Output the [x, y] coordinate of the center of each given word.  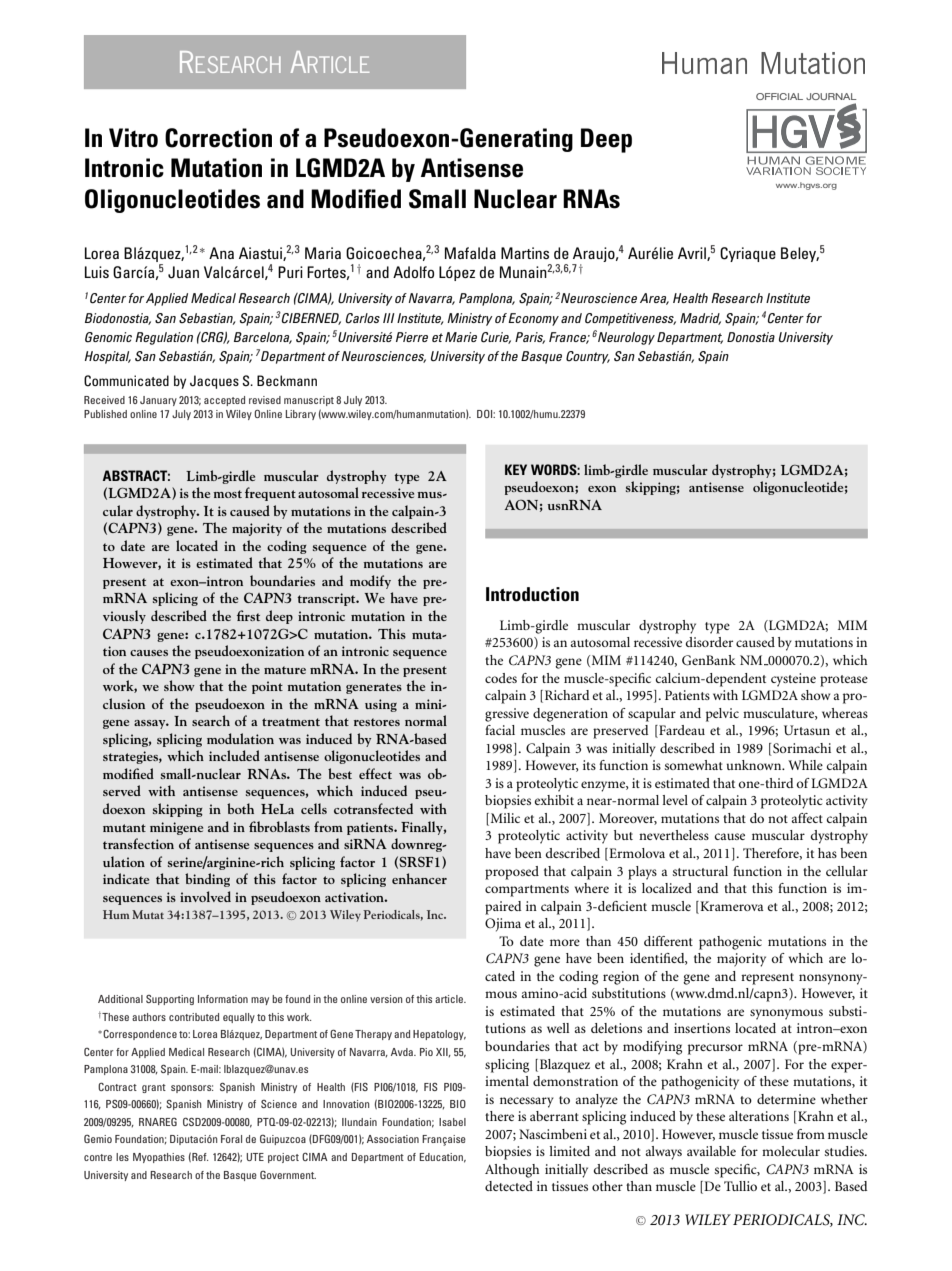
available [711, 1151]
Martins [525, 253]
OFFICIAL [779, 96]
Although [512, 1171]
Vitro [133, 138]
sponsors [192, 1089]
